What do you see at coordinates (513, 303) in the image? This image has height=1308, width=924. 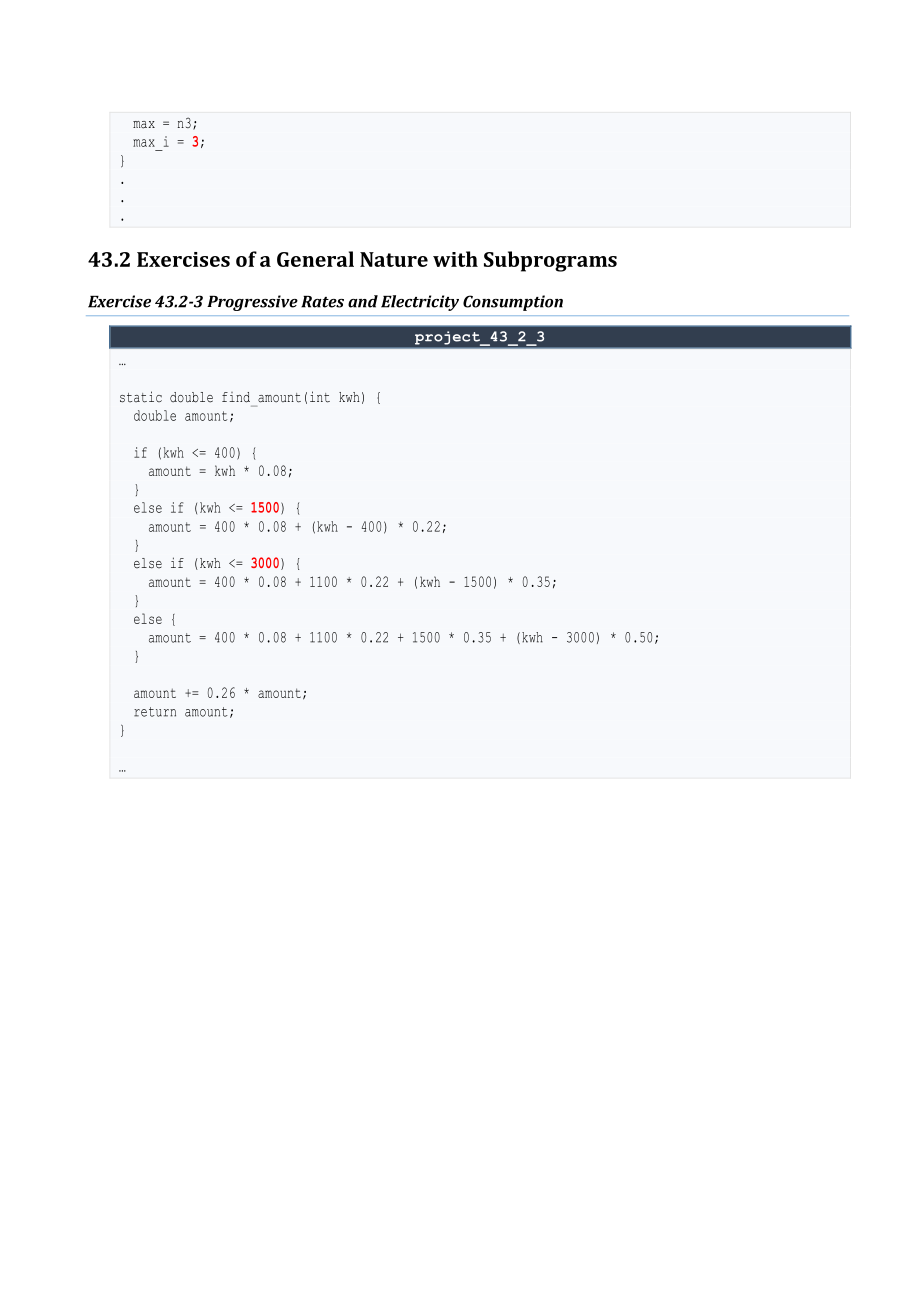 I see `Consumption` at bounding box center [513, 303].
